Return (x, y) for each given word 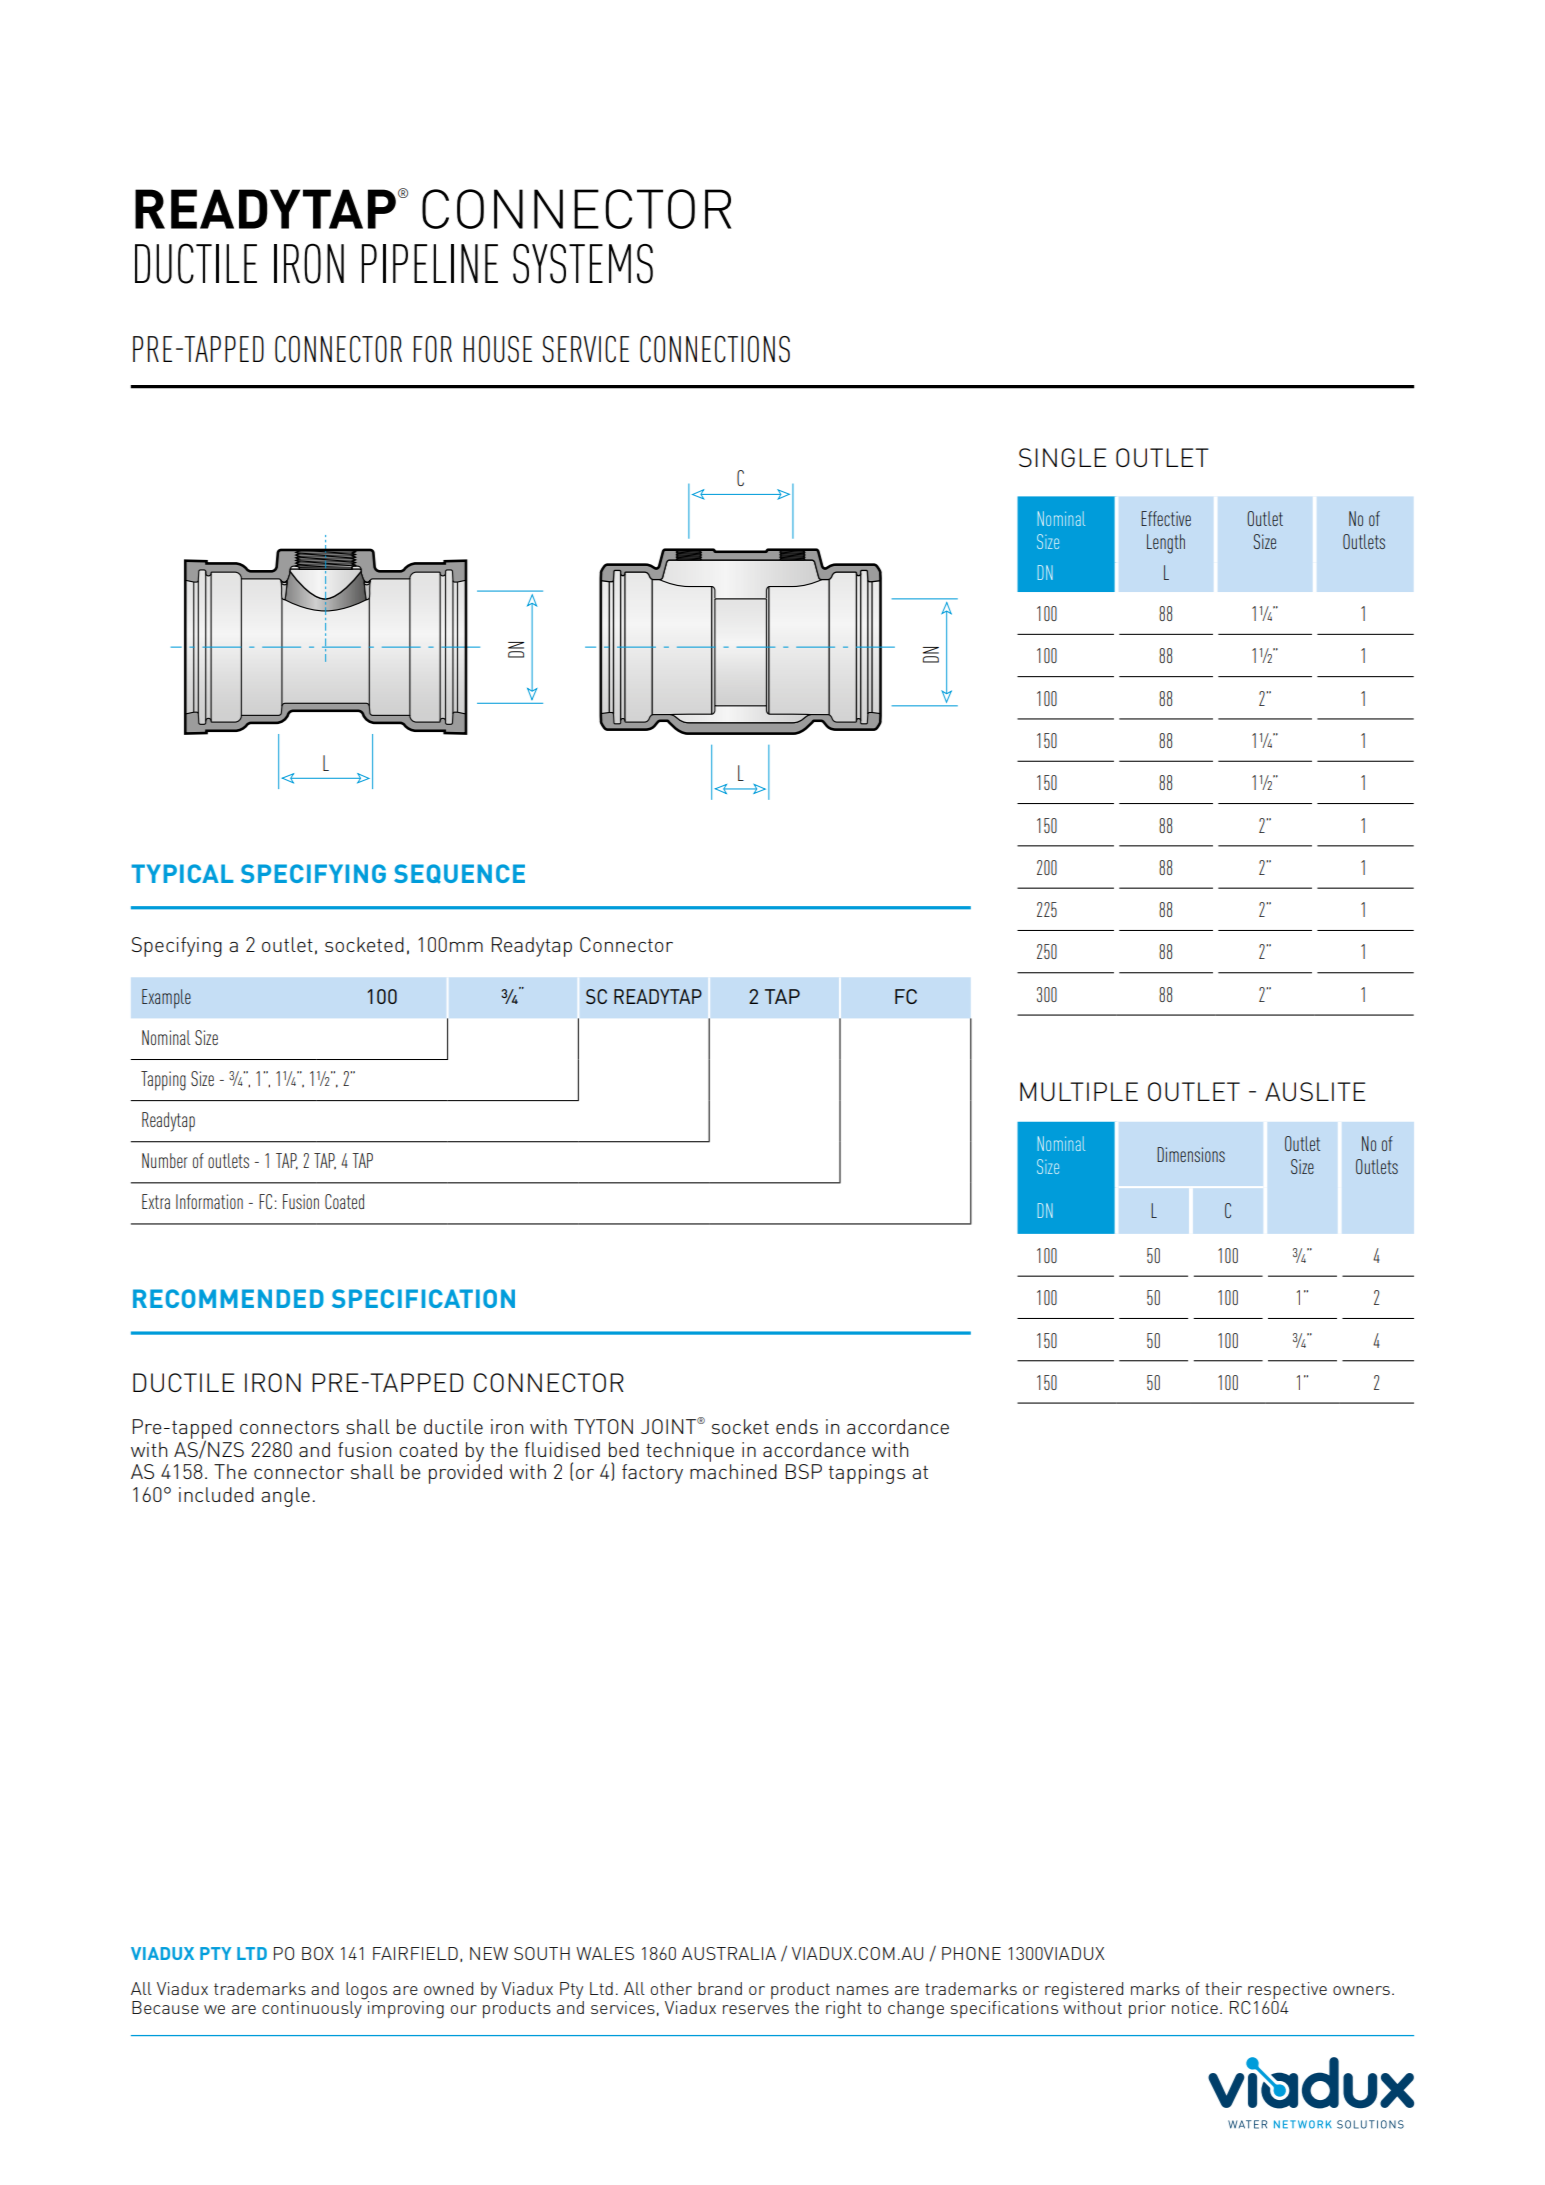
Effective (1166, 518)
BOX (318, 1953)
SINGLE (1062, 457)
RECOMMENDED (228, 1298)
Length (1166, 544)
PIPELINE (430, 263)
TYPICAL (182, 873)
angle (285, 1497)
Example (166, 999)
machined (733, 1471)
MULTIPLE (1079, 1091)
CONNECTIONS (715, 349)
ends (797, 1426)
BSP (804, 1471)
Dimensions (1191, 1154)
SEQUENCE (459, 874)
